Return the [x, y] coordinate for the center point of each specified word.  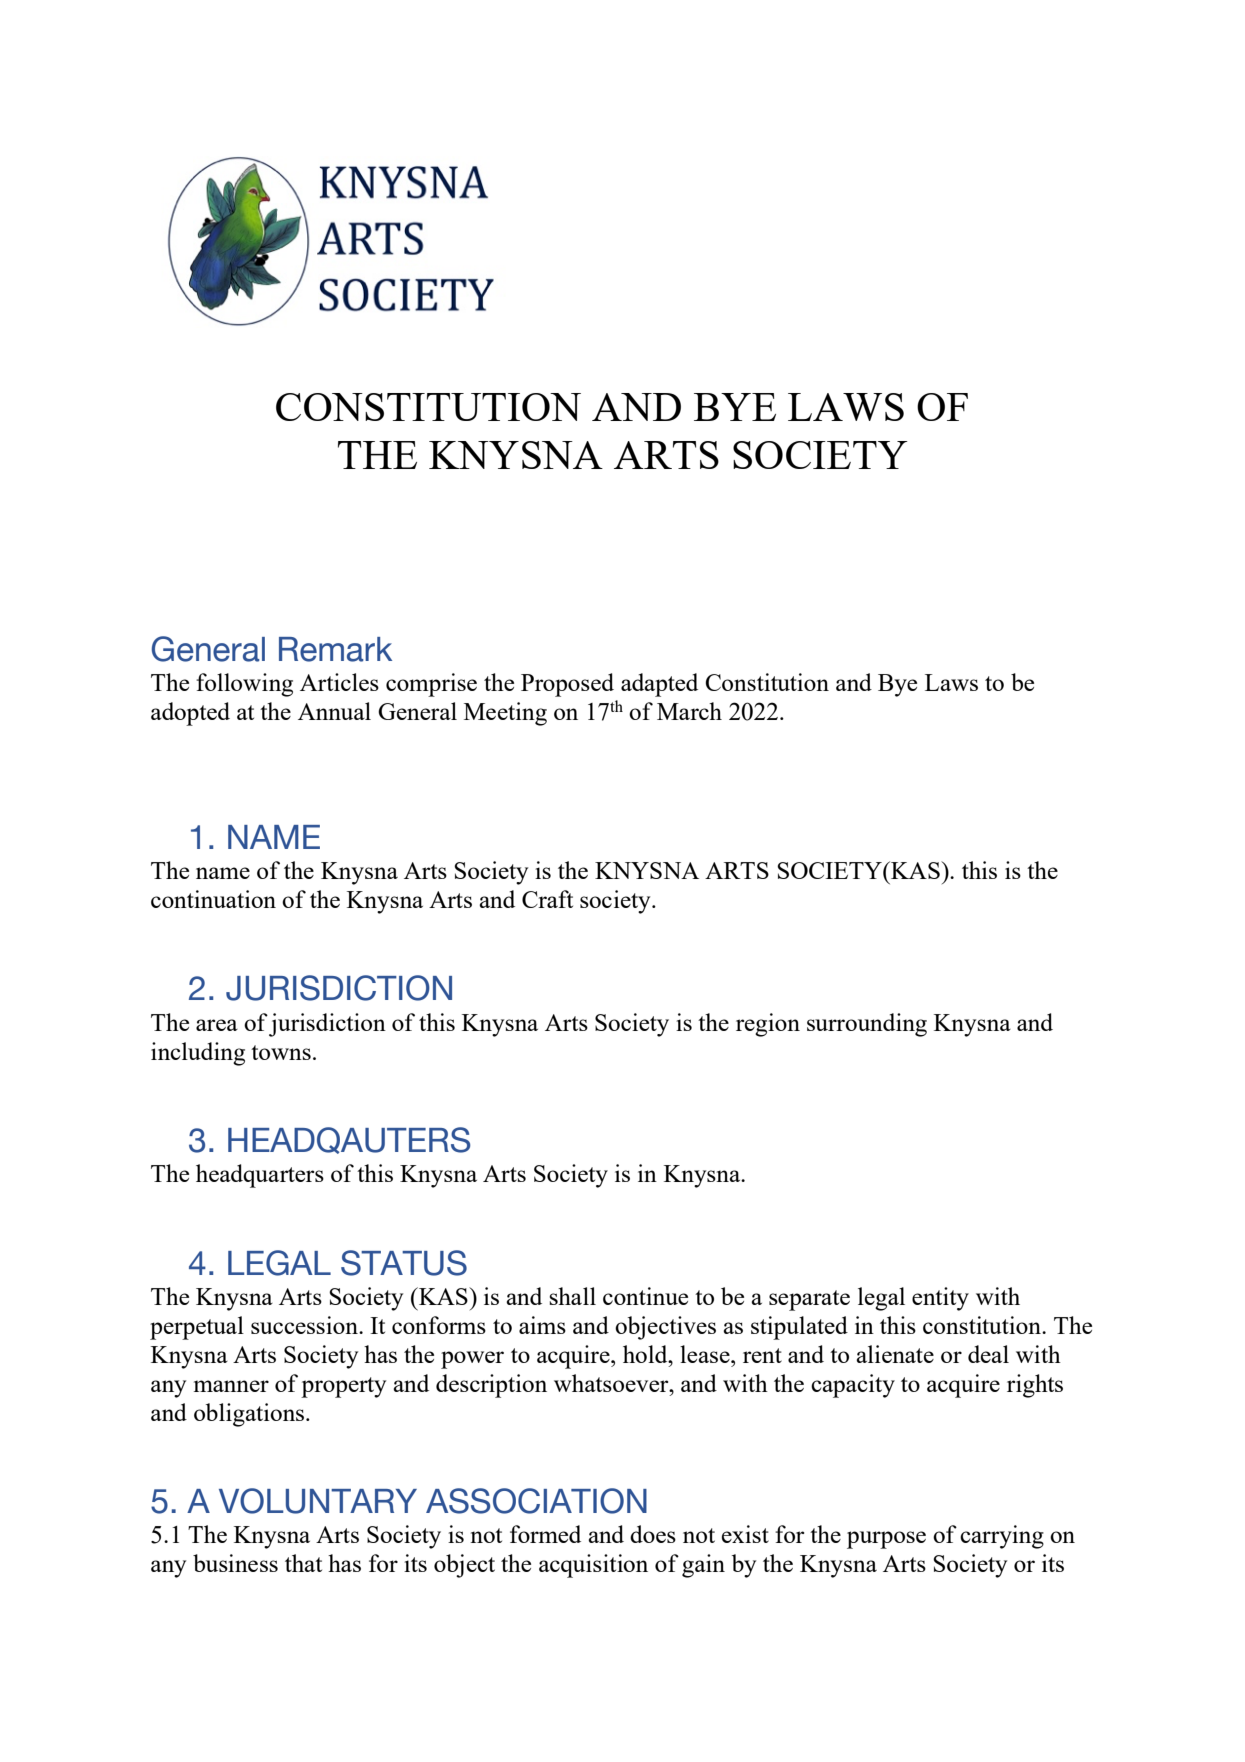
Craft [547, 899]
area [217, 1025]
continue [645, 1296]
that [303, 1563]
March [689, 711]
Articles [339, 682]
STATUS [404, 1263]
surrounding [867, 1025]
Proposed [567, 685]
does [653, 1534]
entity [940, 1299]
